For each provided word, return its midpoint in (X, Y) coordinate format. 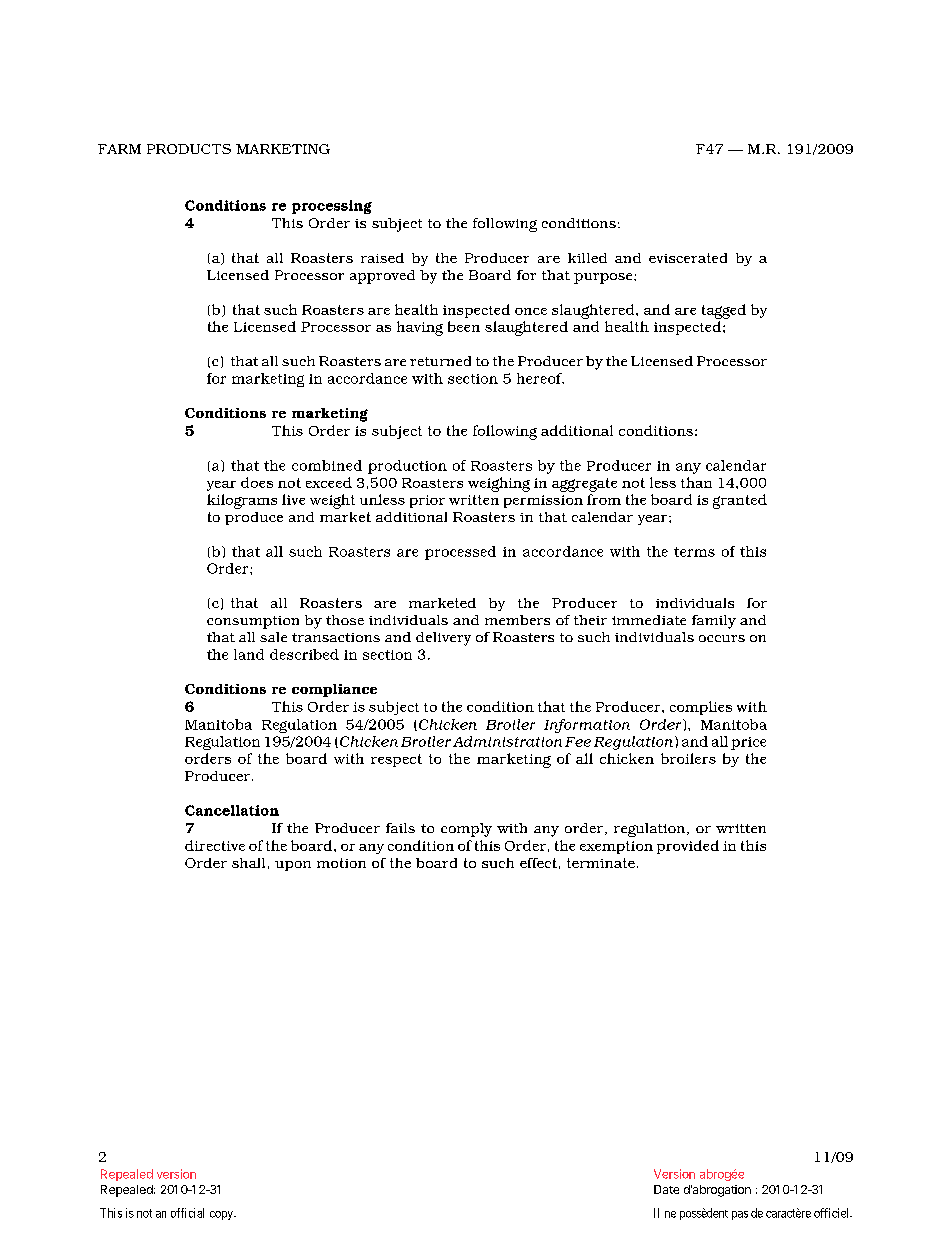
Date (666, 1189)
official (187, 1213)
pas (740, 1215)
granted (740, 501)
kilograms (242, 501)
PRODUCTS (189, 149)
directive (215, 845)
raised (382, 258)
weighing (499, 484)
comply (466, 830)
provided (688, 847)
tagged (724, 311)
